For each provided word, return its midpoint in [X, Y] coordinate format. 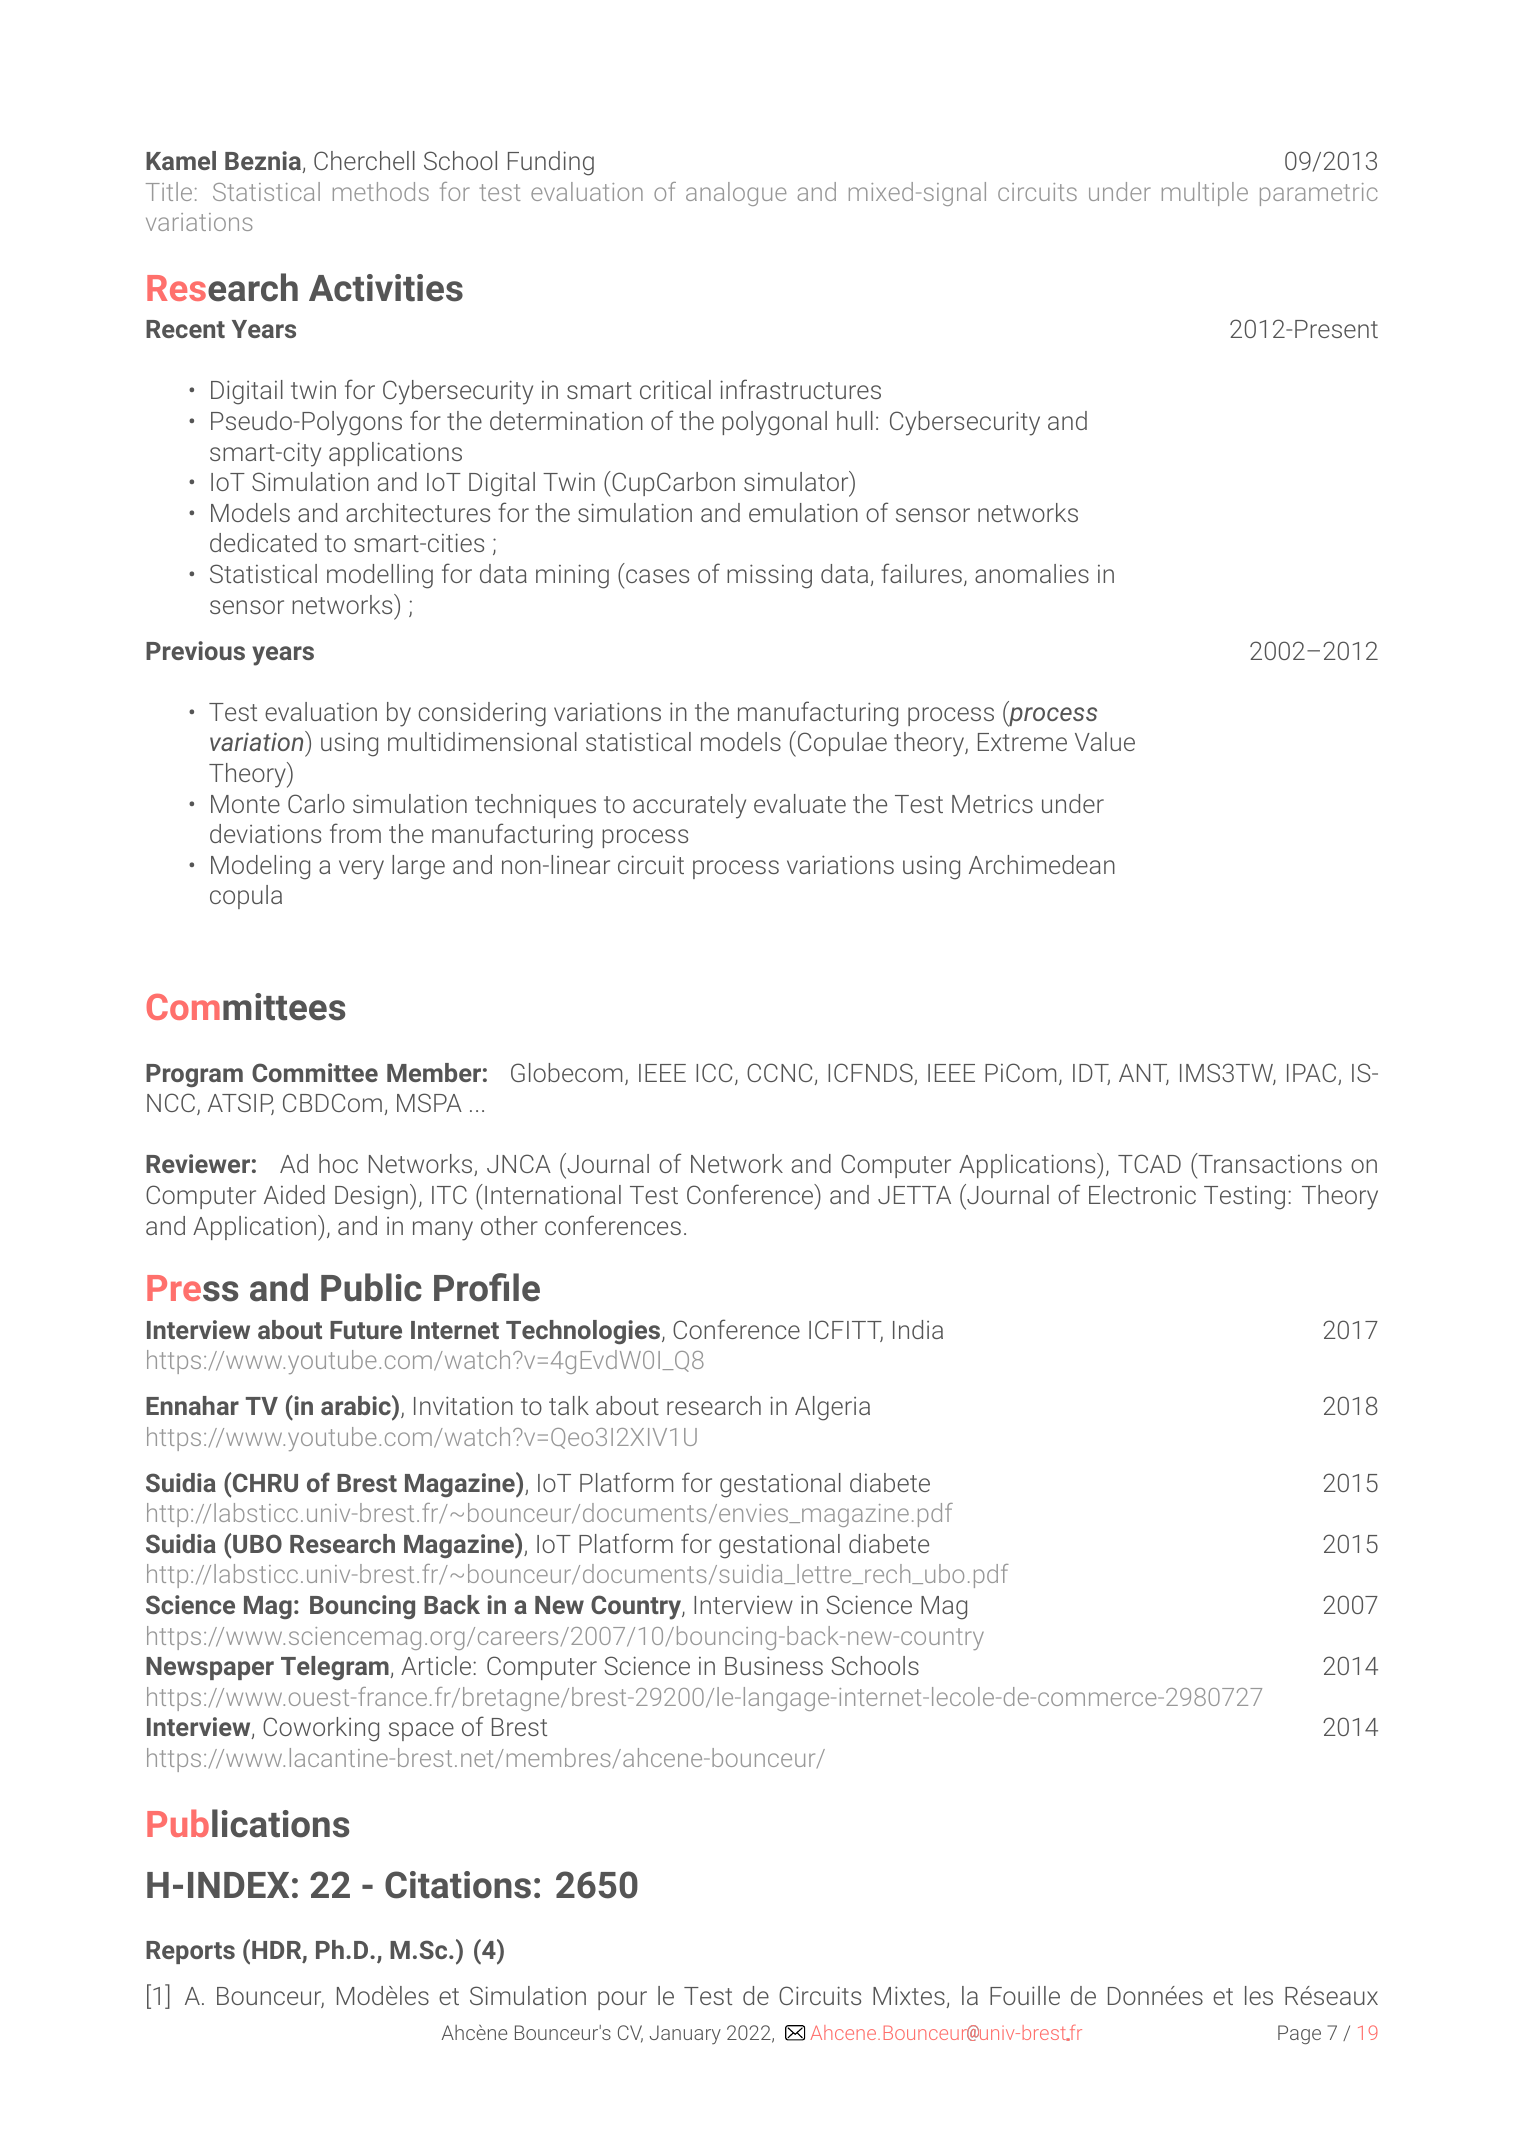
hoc [338, 1163]
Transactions [1269, 1163]
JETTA [914, 1195]
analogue [736, 194]
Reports [190, 1952]
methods [381, 191]
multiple [1205, 194]
